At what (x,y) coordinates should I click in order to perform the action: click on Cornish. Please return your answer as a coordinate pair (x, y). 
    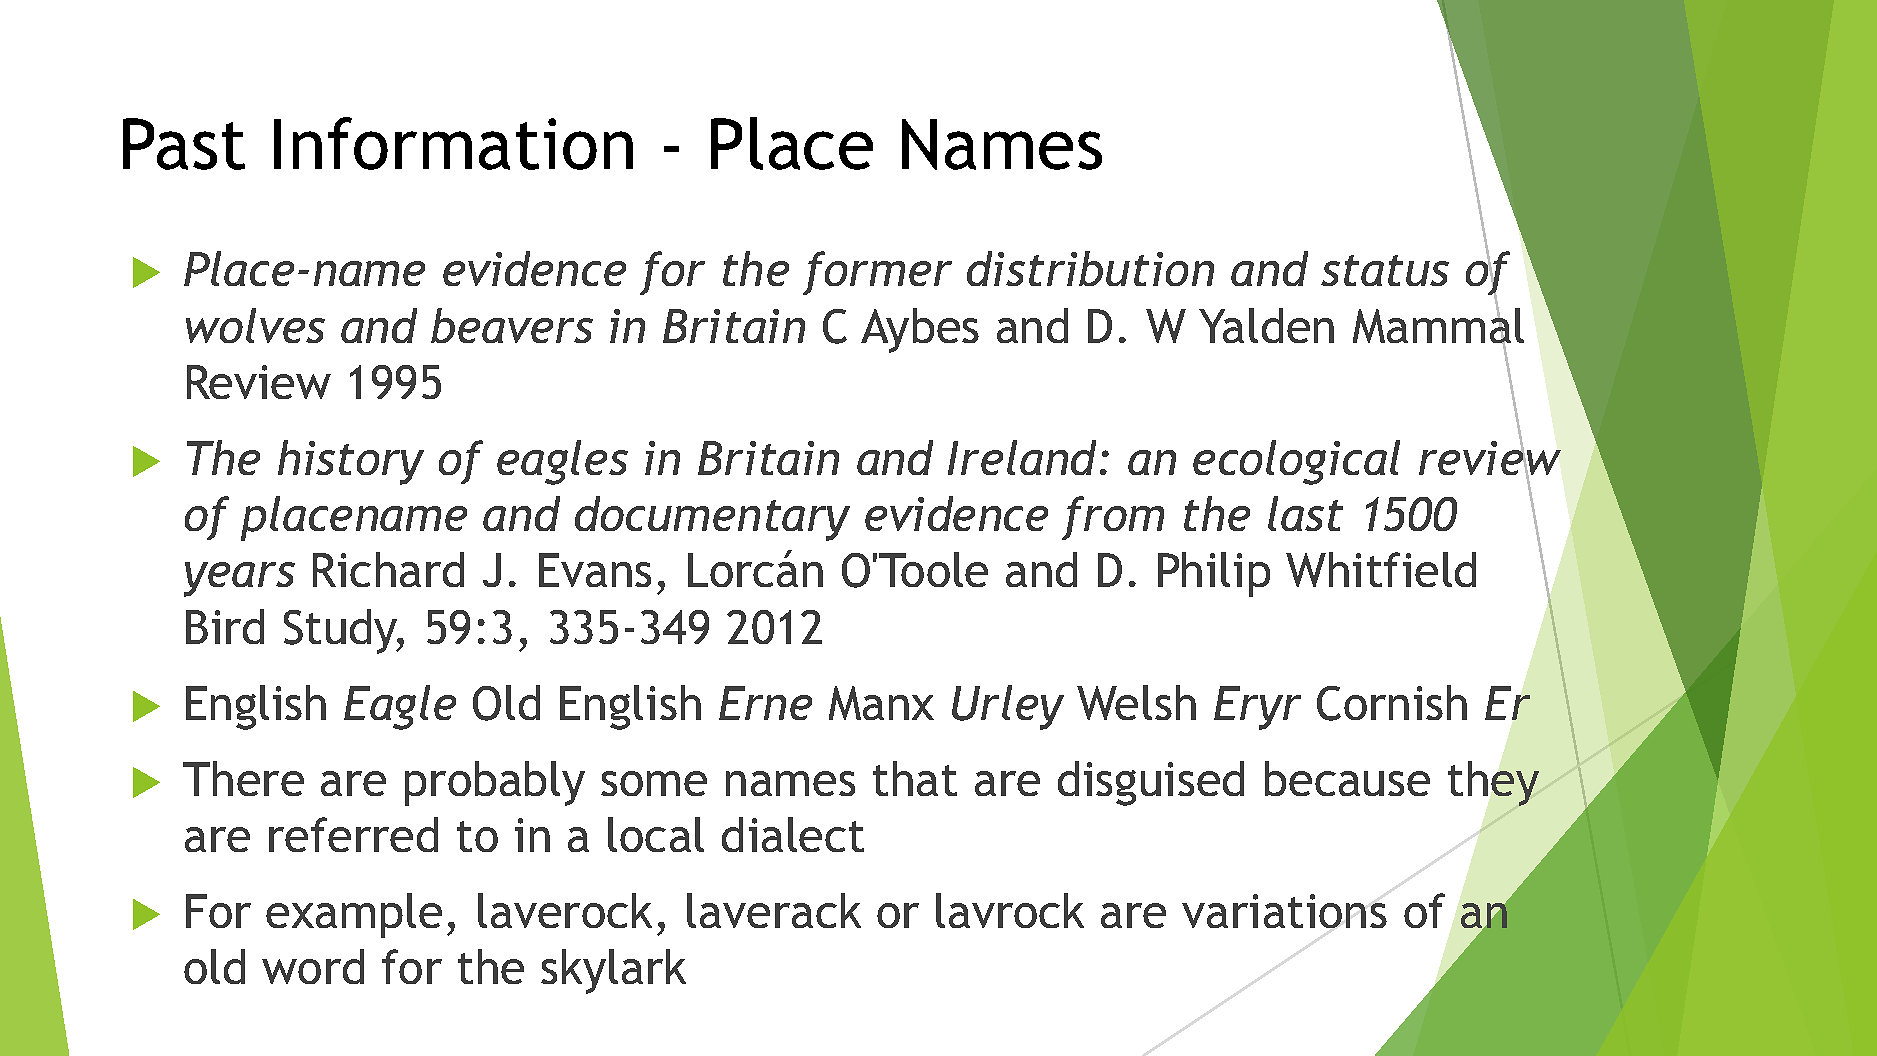
    Looking at the image, I should click on (1392, 703).
